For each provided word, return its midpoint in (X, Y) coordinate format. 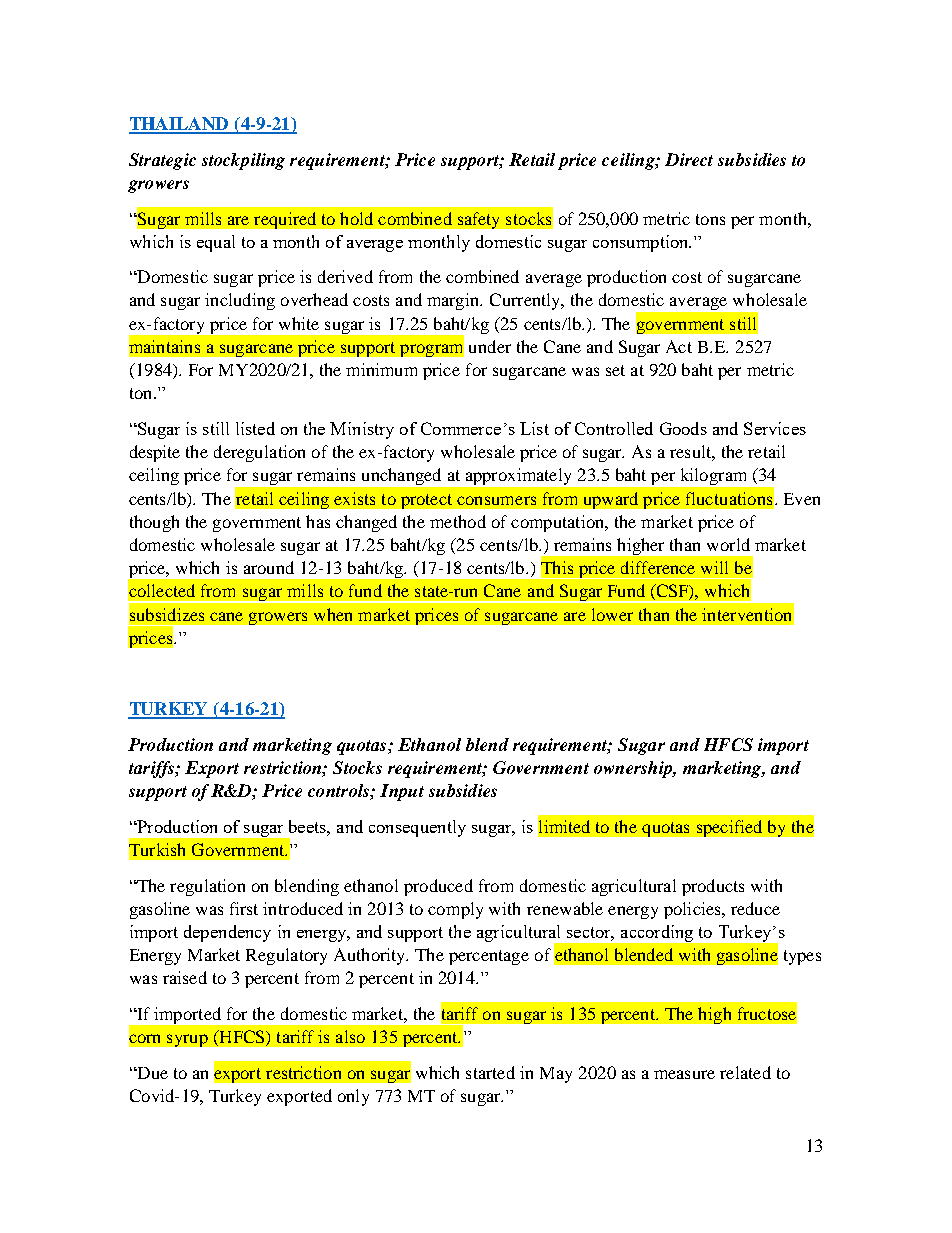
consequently (417, 828)
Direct (689, 159)
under (490, 346)
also (350, 1036)
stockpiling (243, 161)
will (714, 567)
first (244, 908)
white (299, 323)
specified (729, 828)
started (490, 1072)
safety (478, 220)
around (269, 567)
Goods (683, 428)
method (458, 521)
